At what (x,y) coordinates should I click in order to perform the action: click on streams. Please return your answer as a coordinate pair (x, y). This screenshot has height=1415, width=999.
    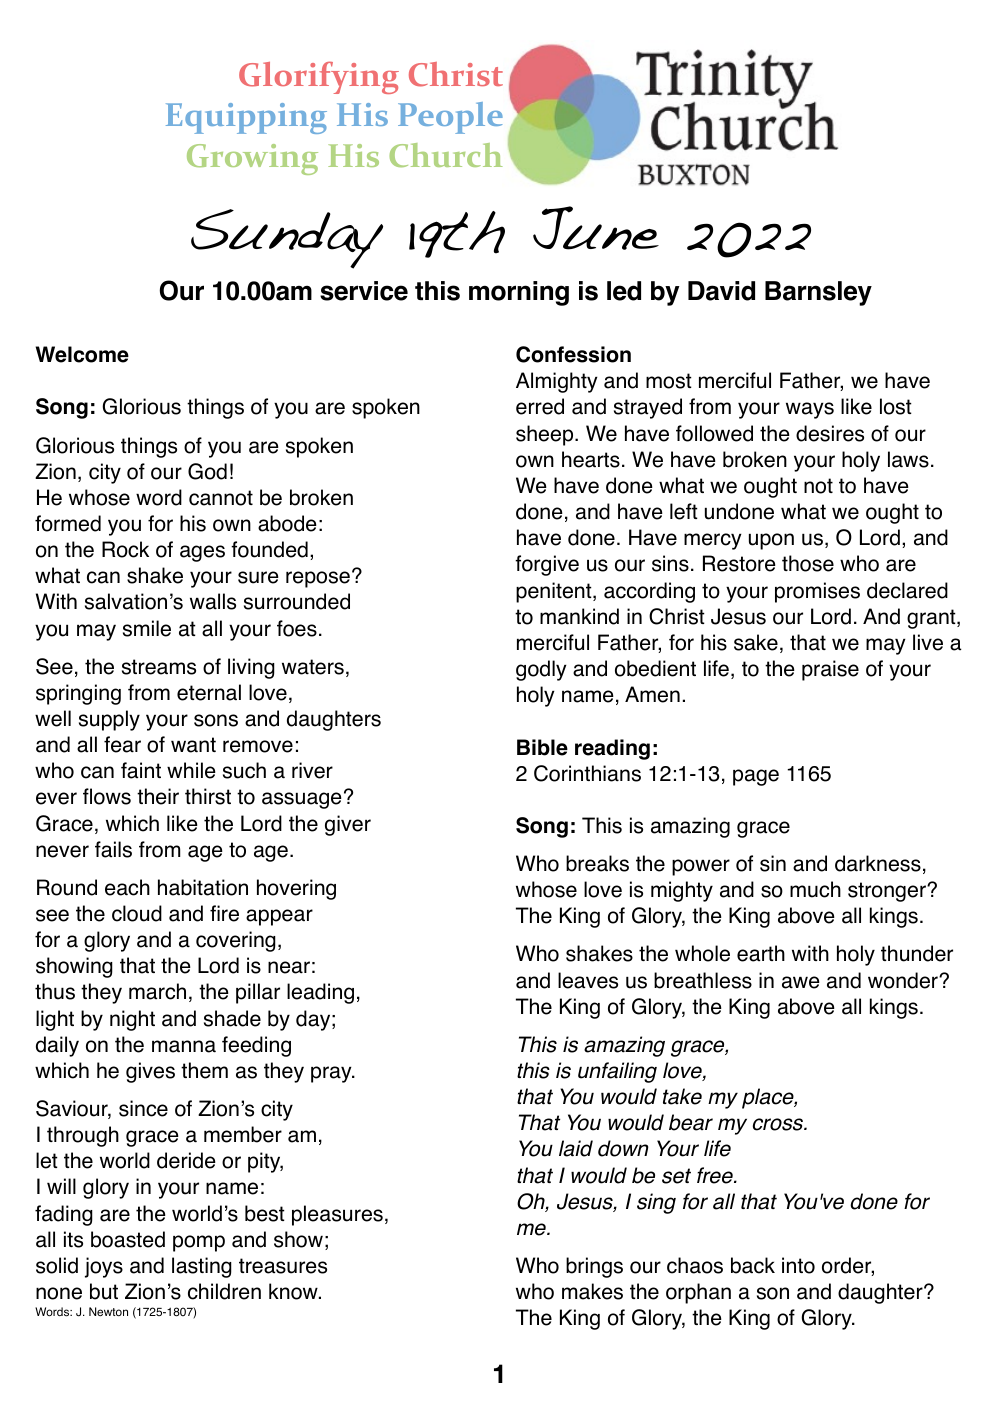
    Looking at the image, I should click on (159, 667).
